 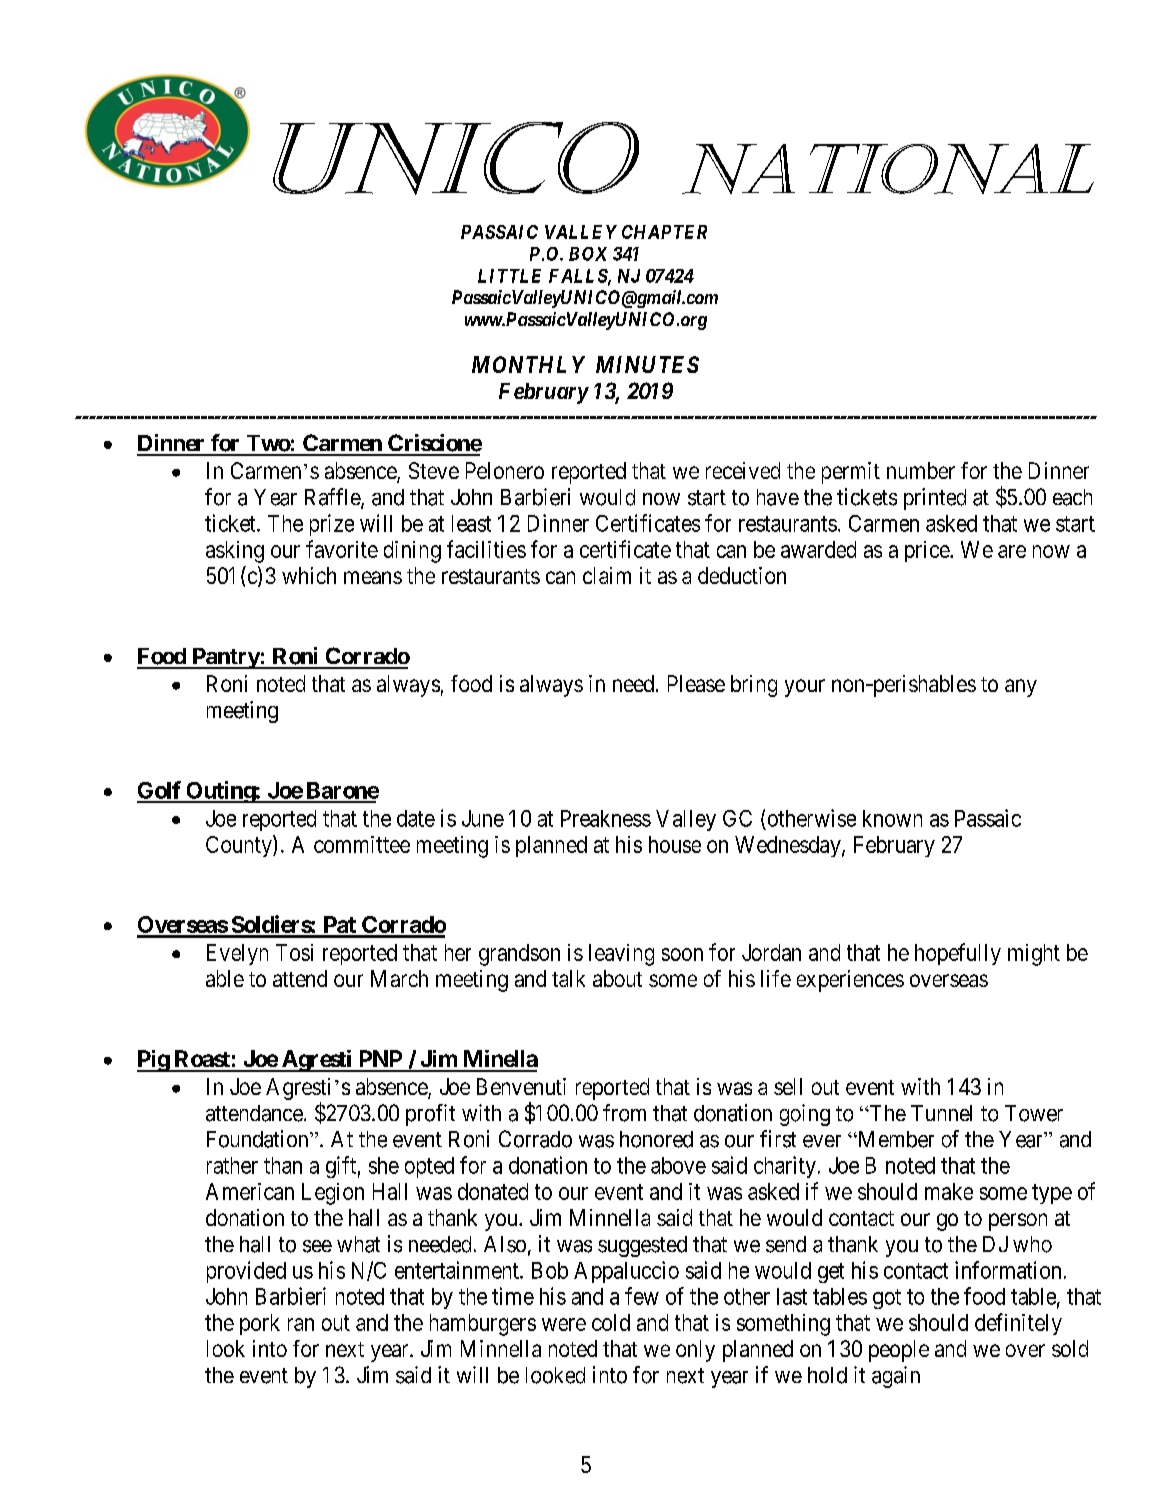 I want to click on prize, so click(x=332, y=525).
